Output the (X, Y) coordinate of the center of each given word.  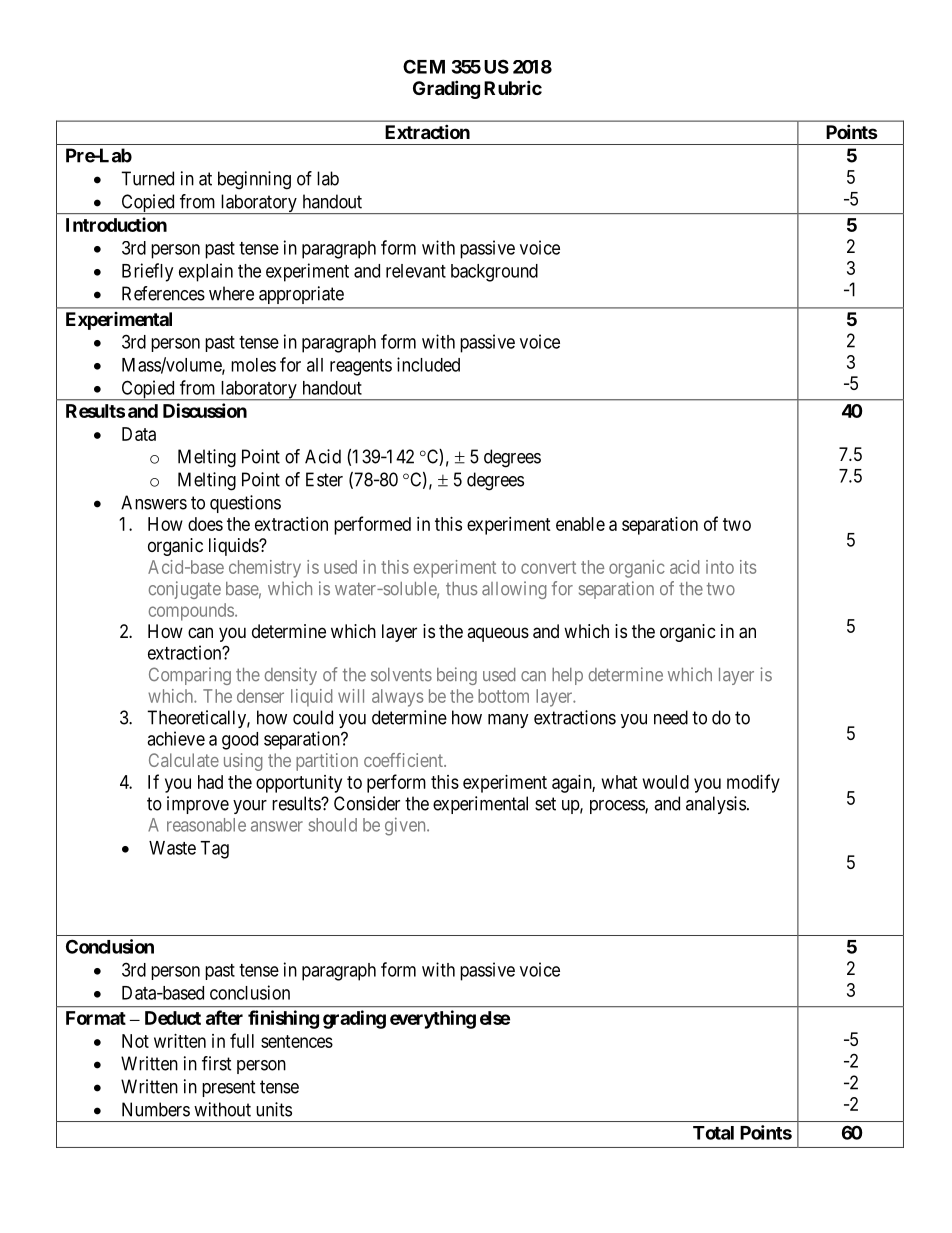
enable (580, 524)
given (406, 826)
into (720, 567)
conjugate (185, 590)
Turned (147, 178)
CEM (424, 66)
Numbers (156, 1109)
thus (461, 589)
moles (253, 365)
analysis (716, 805)
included (428, 364)
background (494, 273)
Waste (172, 848)
